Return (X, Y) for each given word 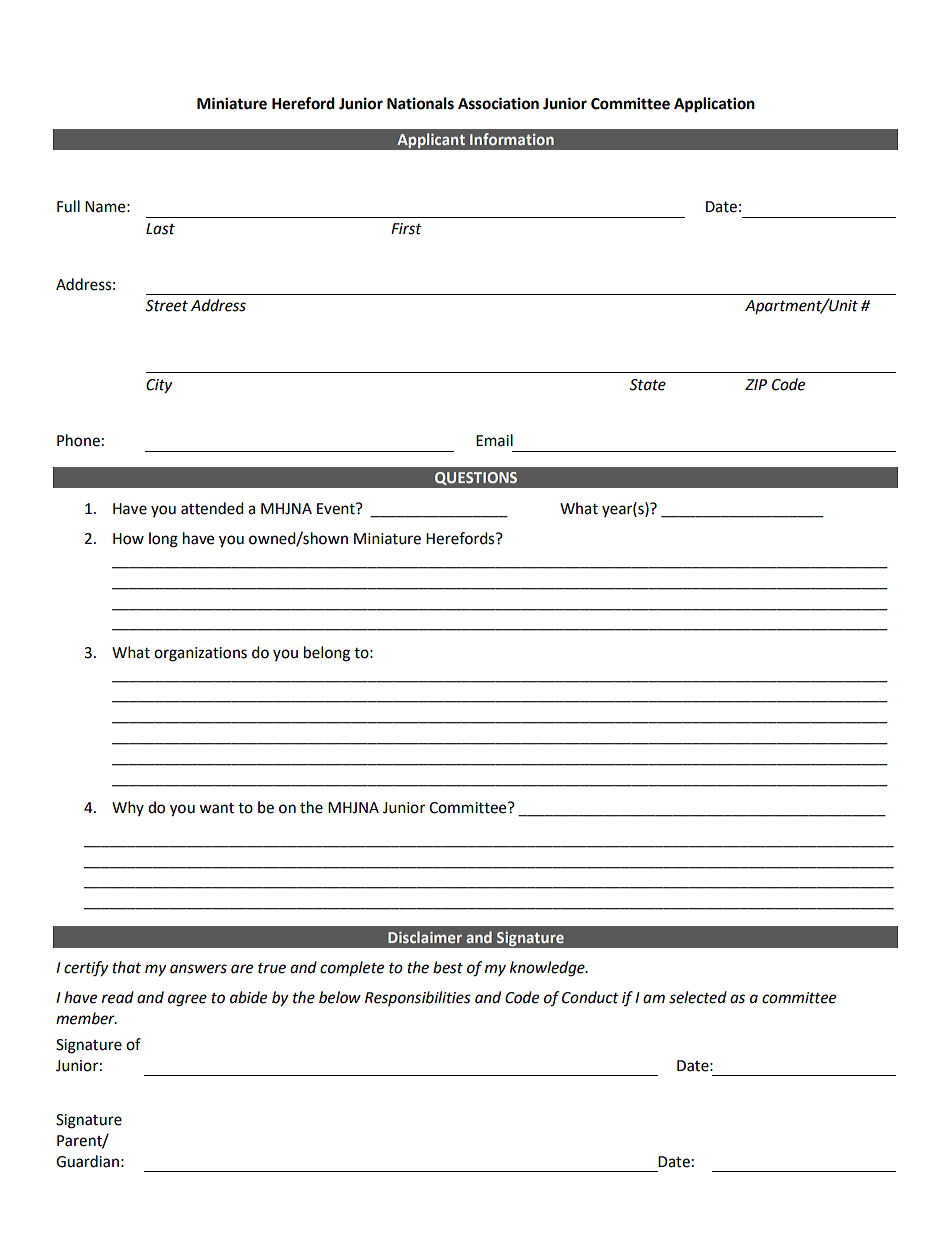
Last (160, 229)
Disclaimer (425, 937)
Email (494, 440)
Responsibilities (418, 998)
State (647, 385)
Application (714, 105)
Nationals (420, 103)
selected (698, 997)
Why (128, 808)
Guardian (87, 1161)
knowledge (548, 969)
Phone (78, 440)
